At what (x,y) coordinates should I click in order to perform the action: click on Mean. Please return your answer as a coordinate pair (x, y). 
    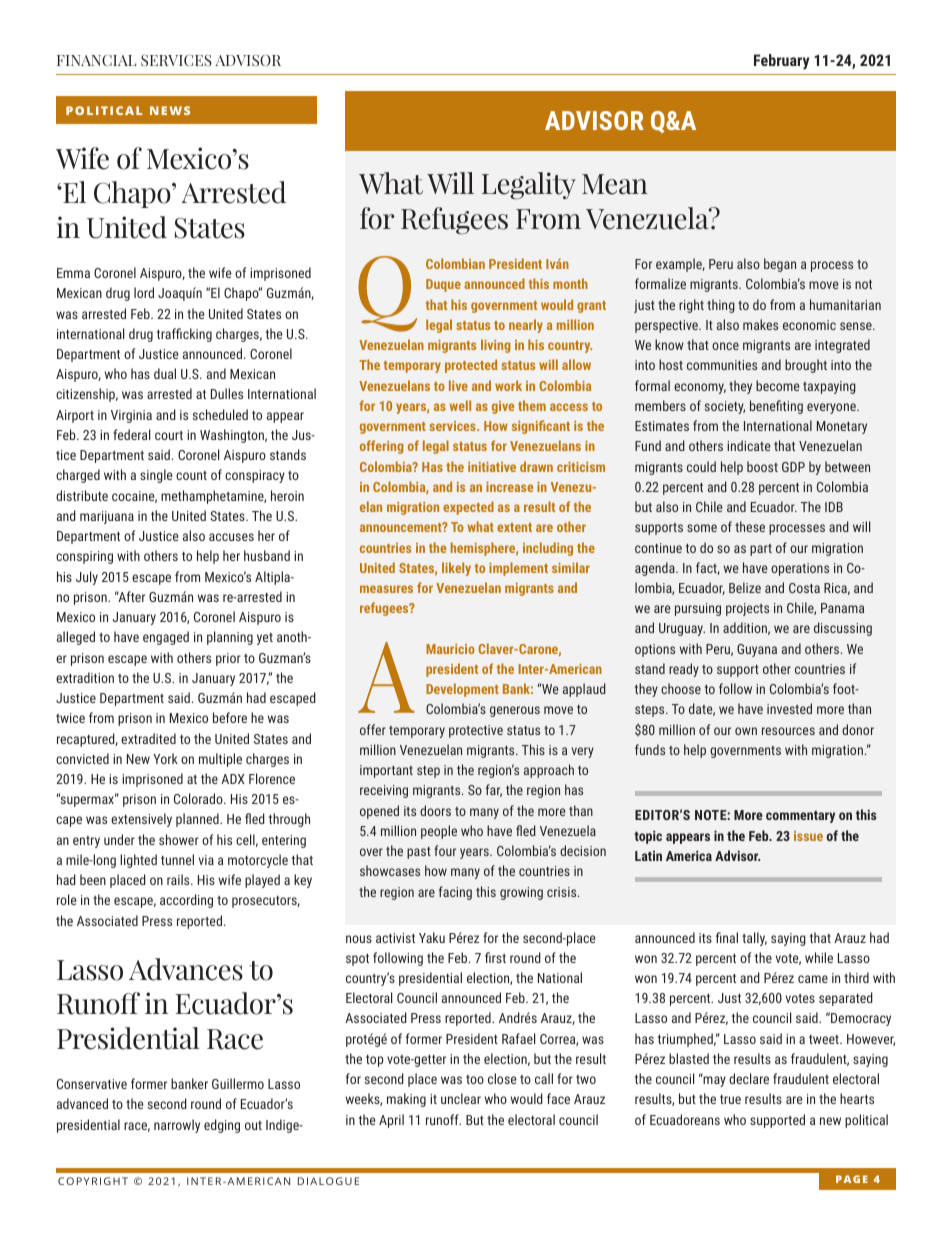
    Looking at the image, I should click on (615, 184).
